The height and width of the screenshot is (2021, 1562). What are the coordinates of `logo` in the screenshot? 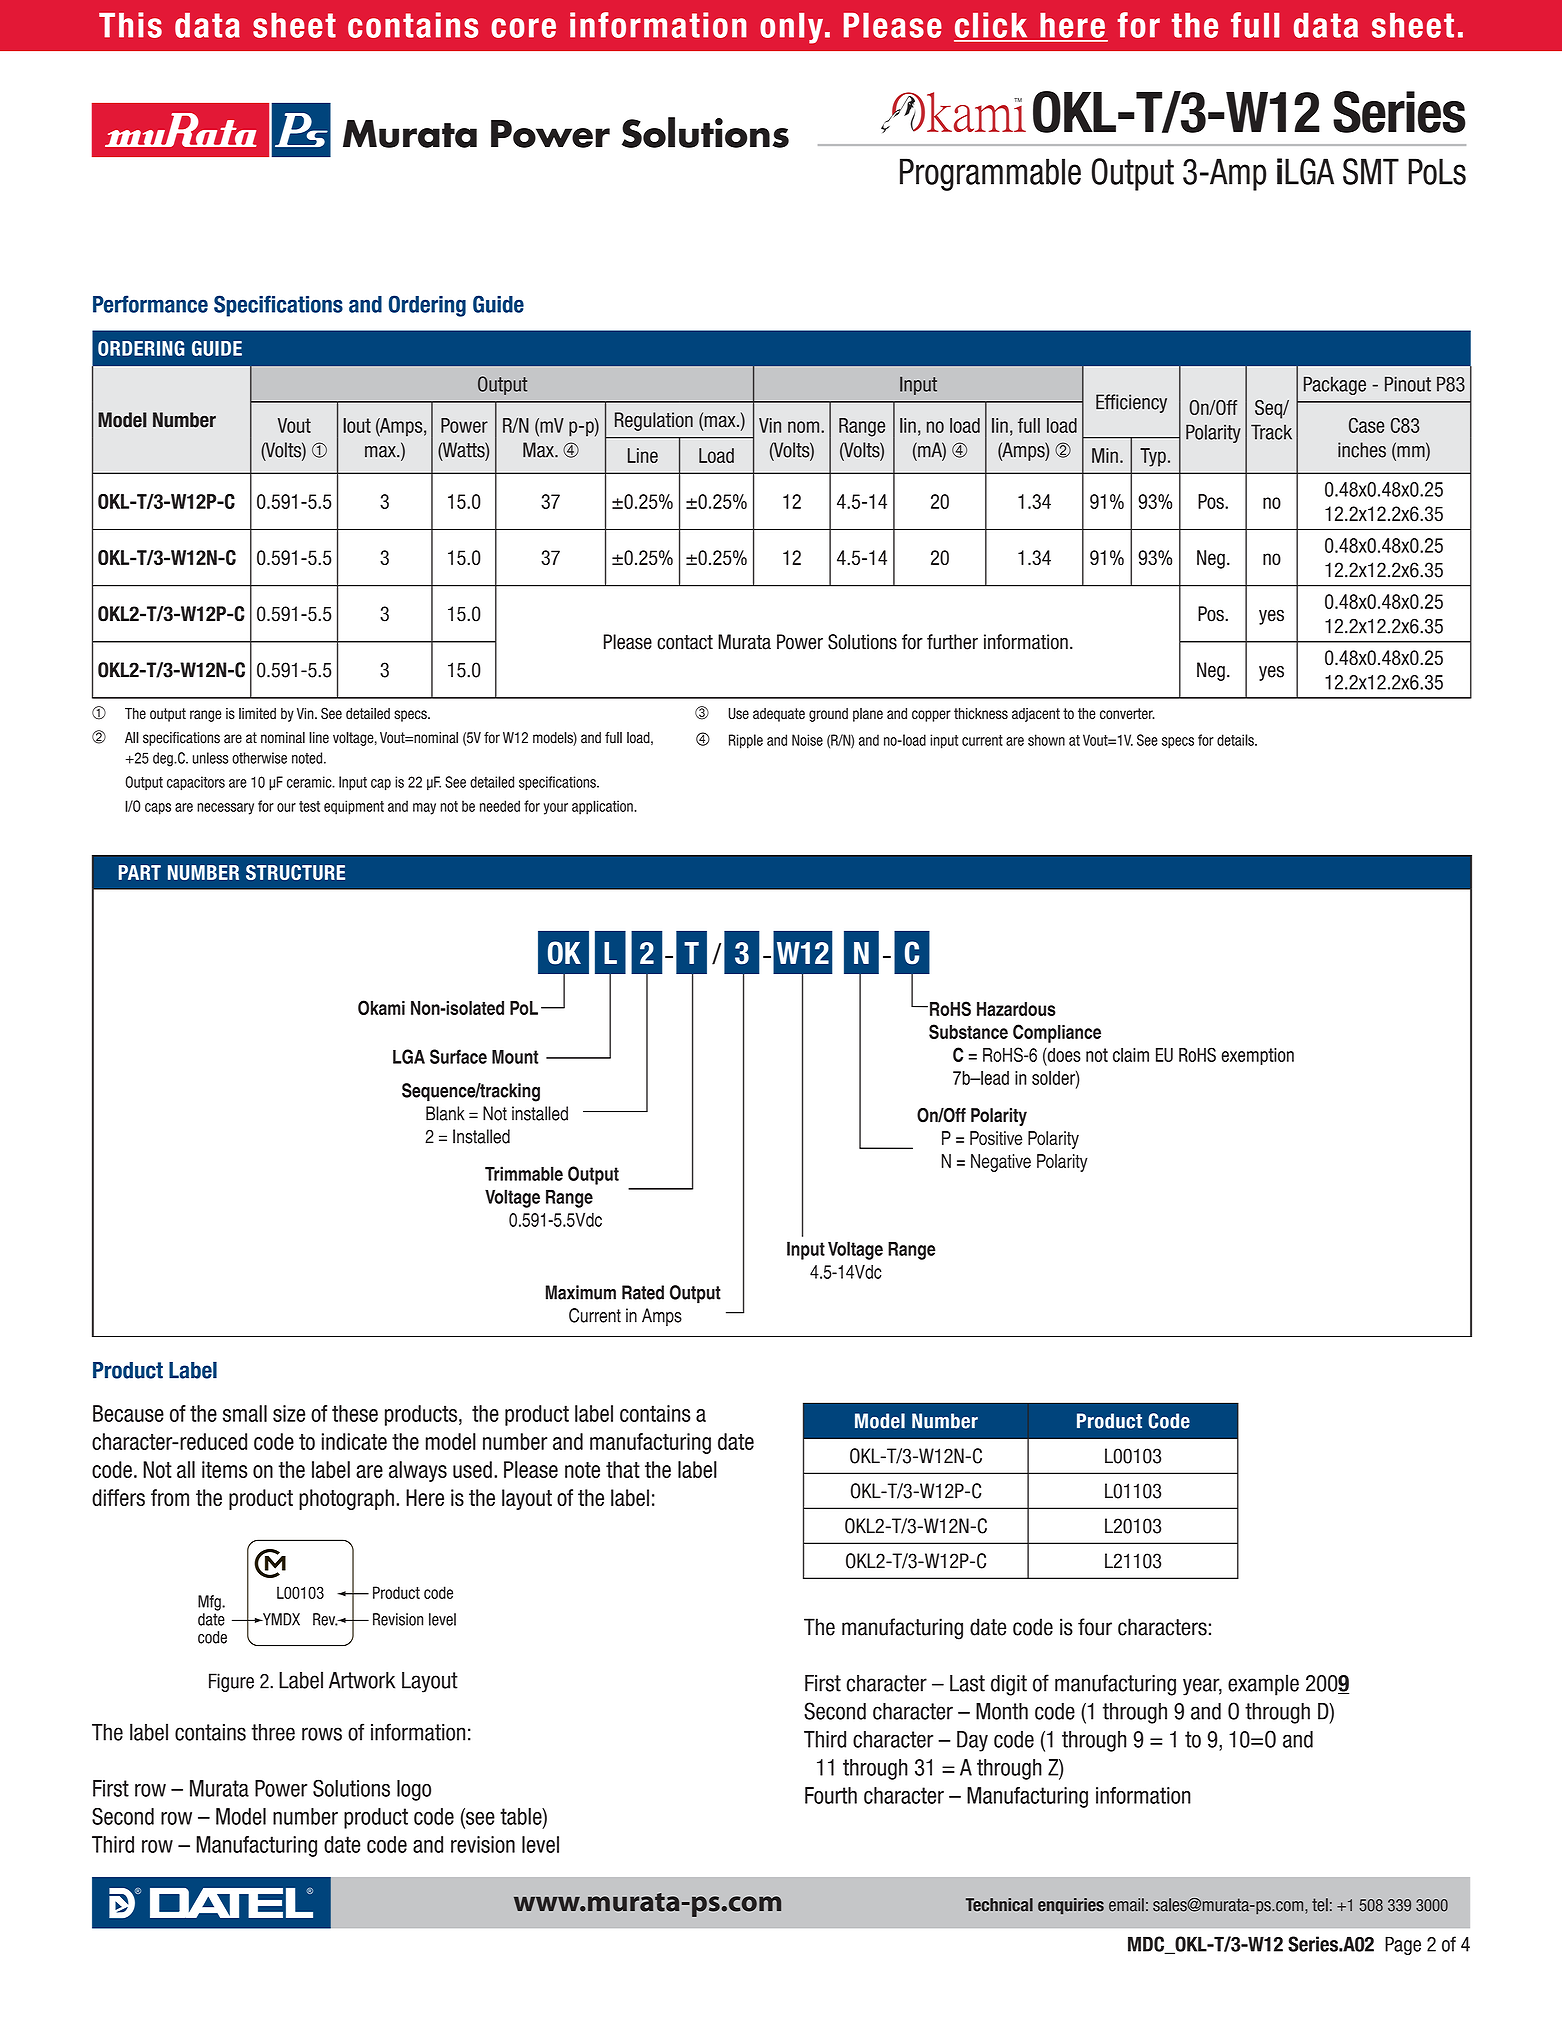 It's located at (414, 1790).
